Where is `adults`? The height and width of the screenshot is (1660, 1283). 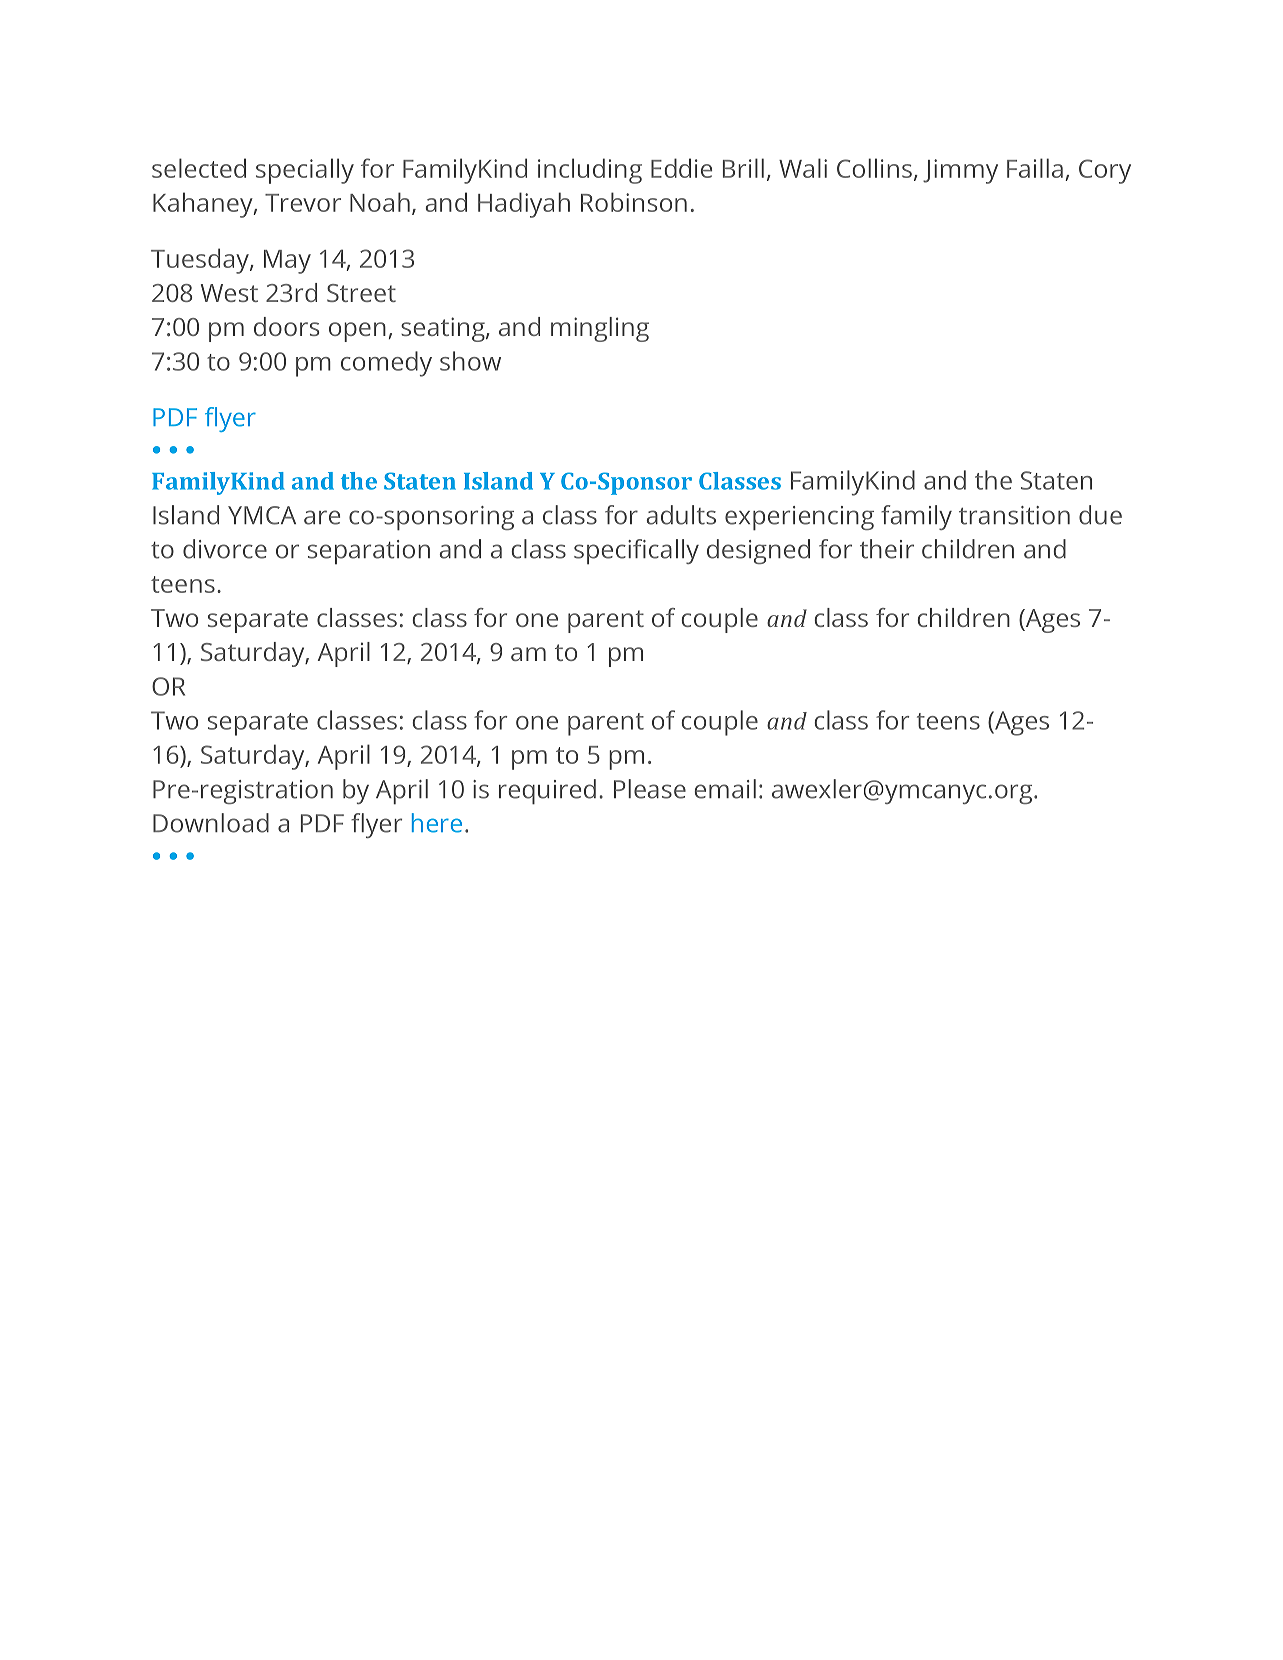 adults is located at coordinates (681, 515).
